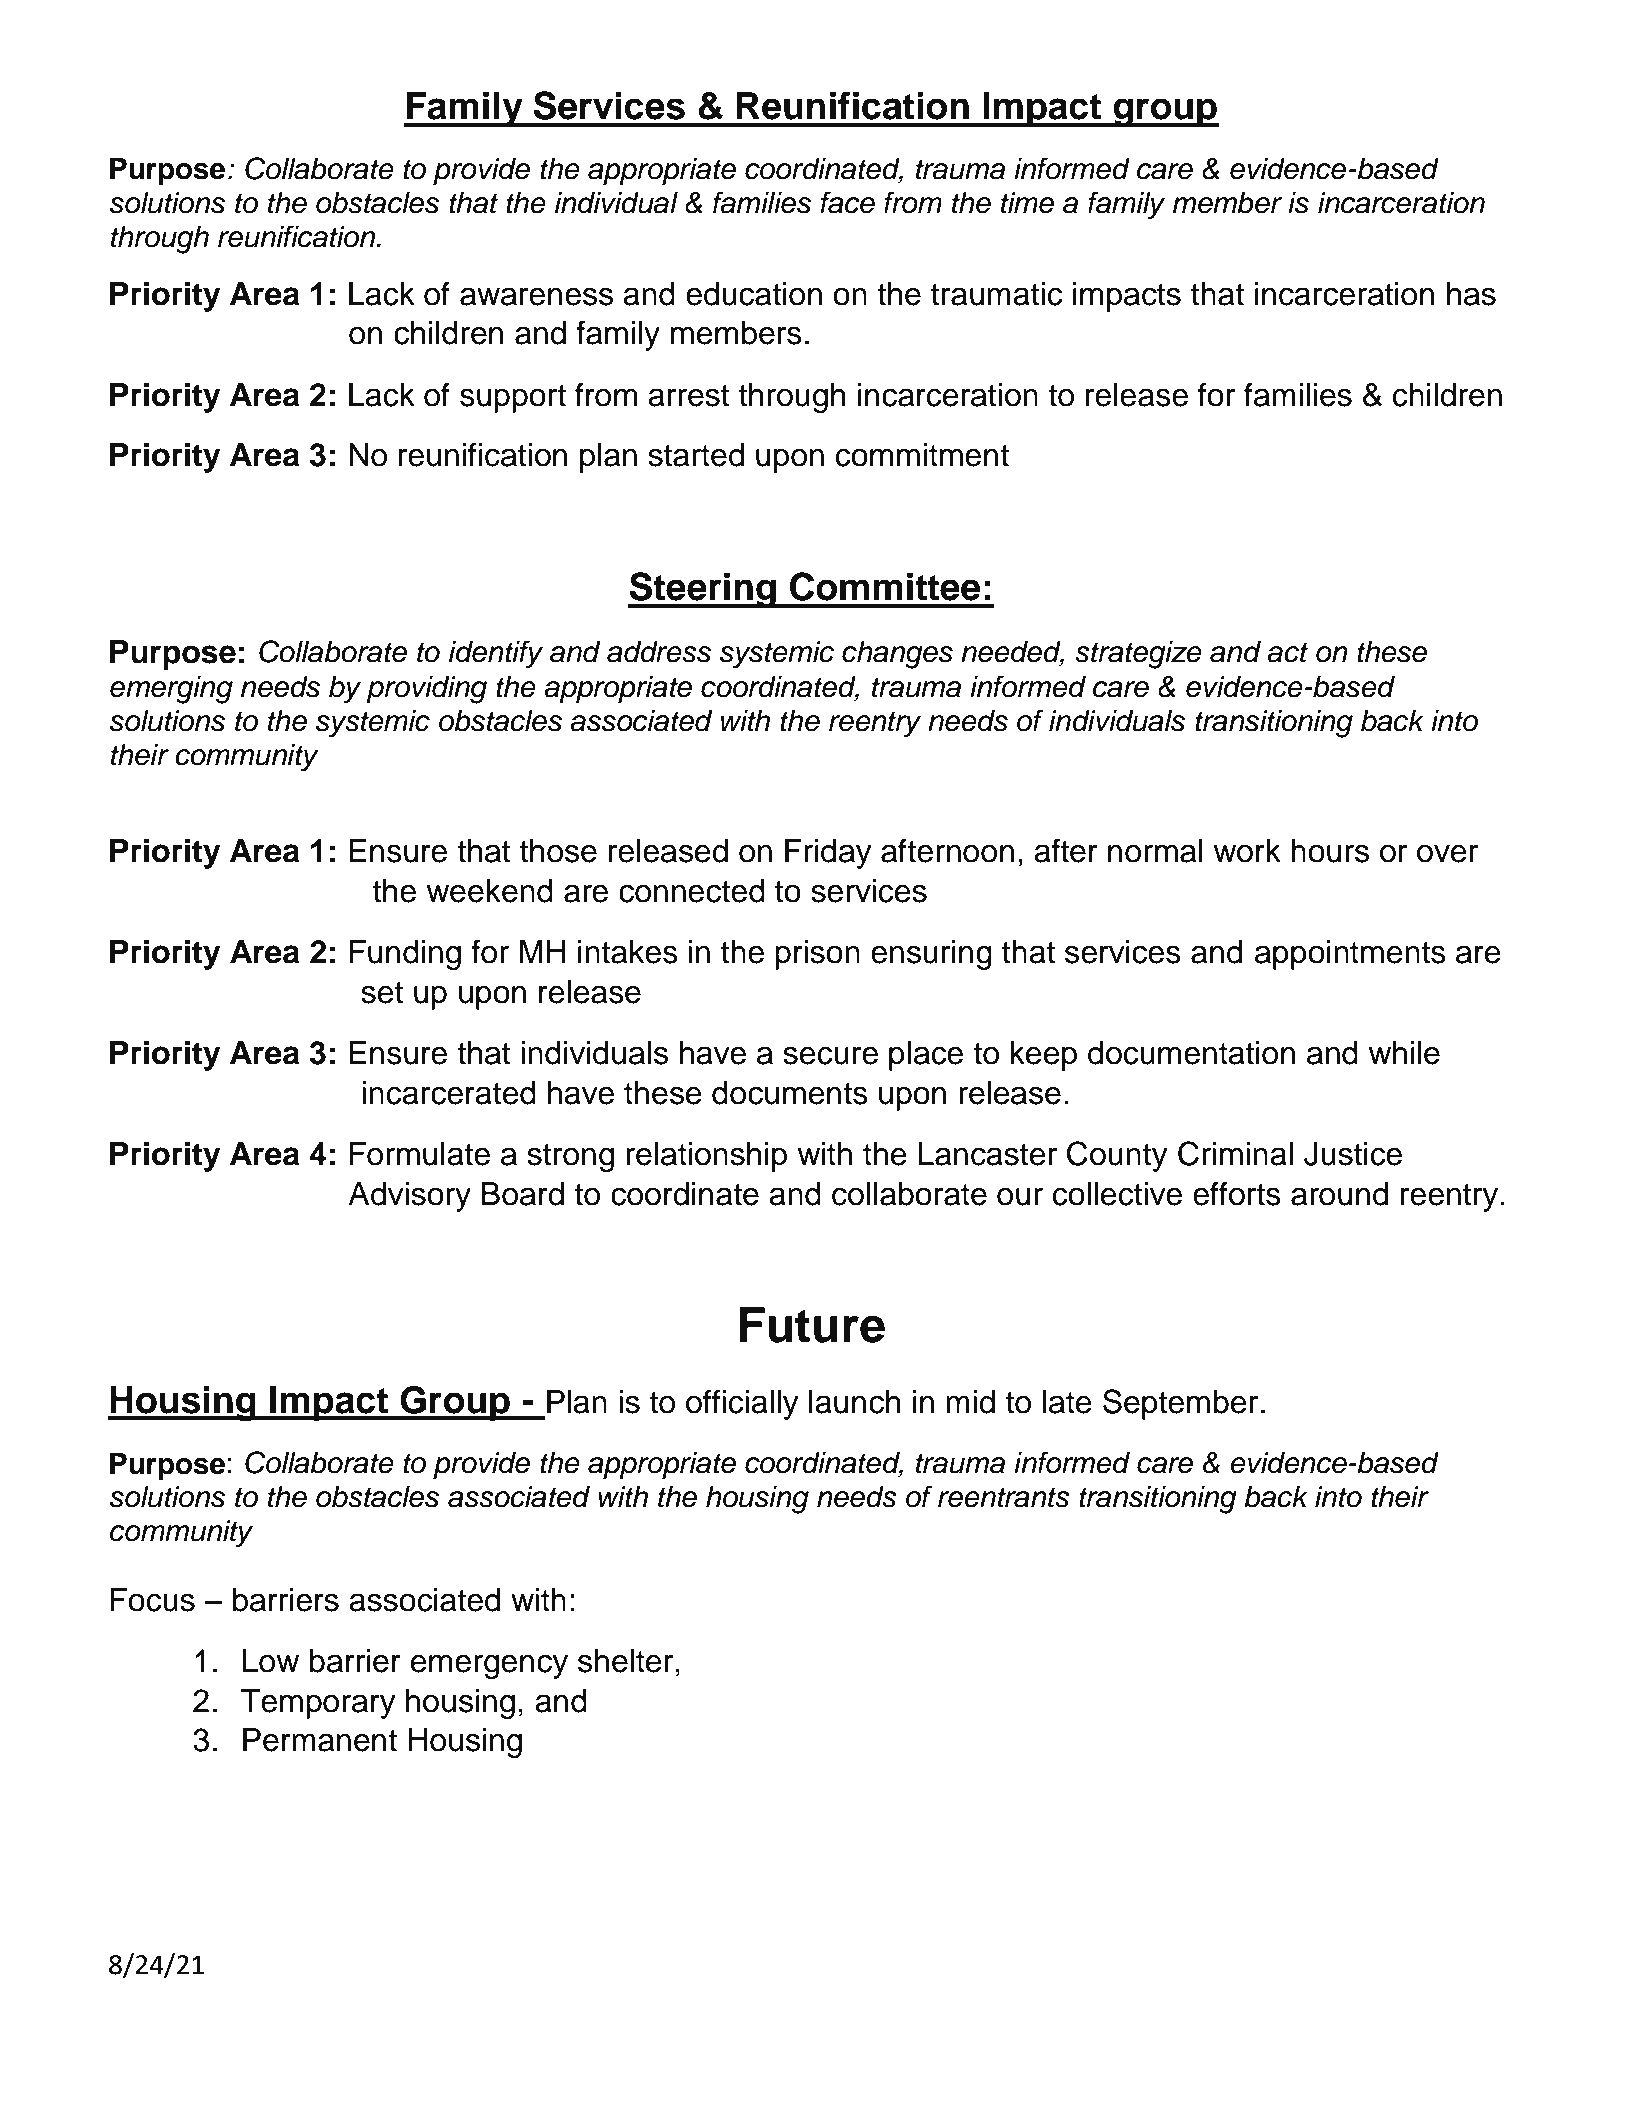  I want to click on Advisory, so click(410, 1197).
